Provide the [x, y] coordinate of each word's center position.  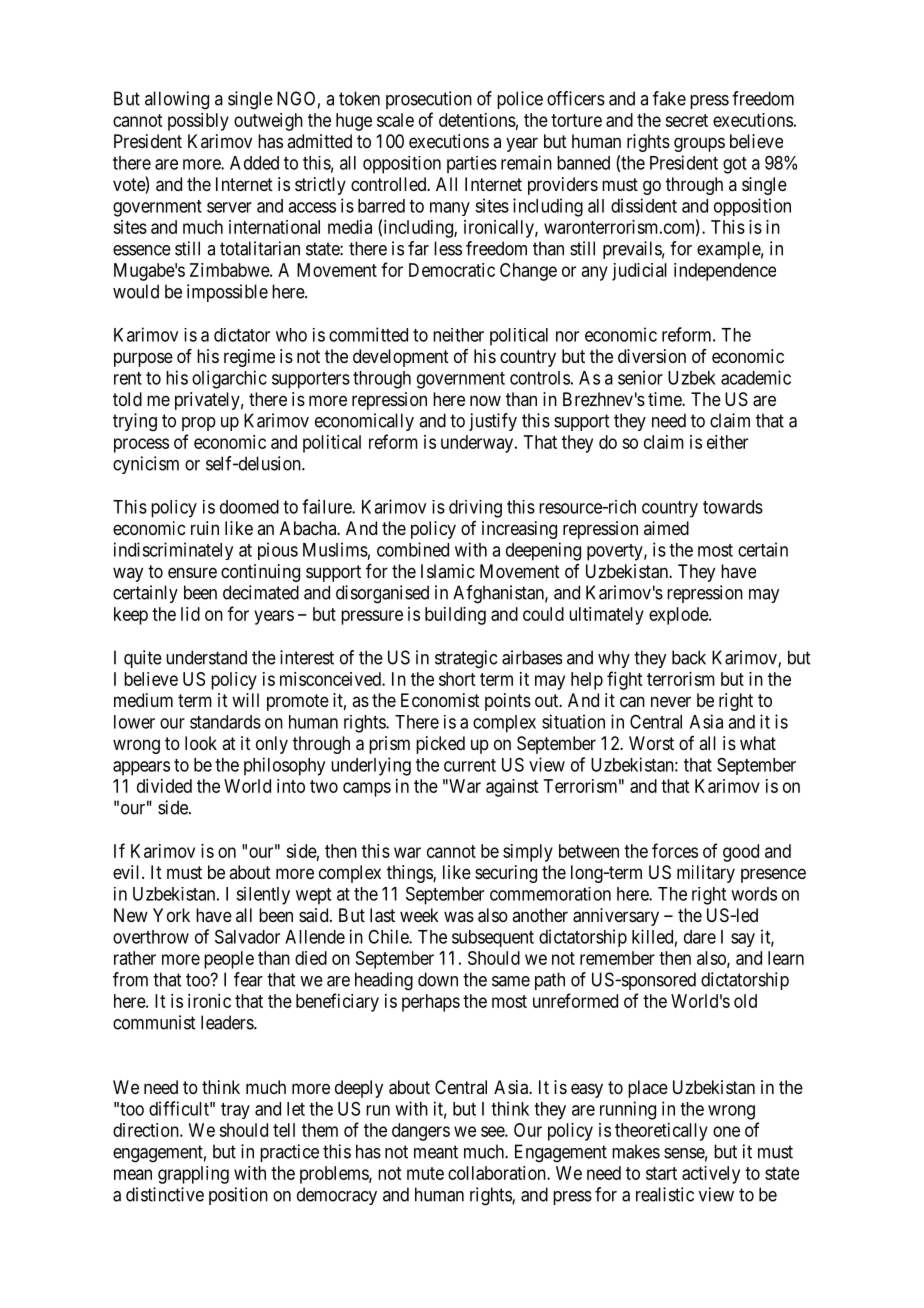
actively [711, 1175]
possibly [198, 122]
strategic [466, 659]
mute [425, 1173]
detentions [477, 120]
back [689, 657]
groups [699, 144]
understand [206, 657]
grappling [193, 1175]
